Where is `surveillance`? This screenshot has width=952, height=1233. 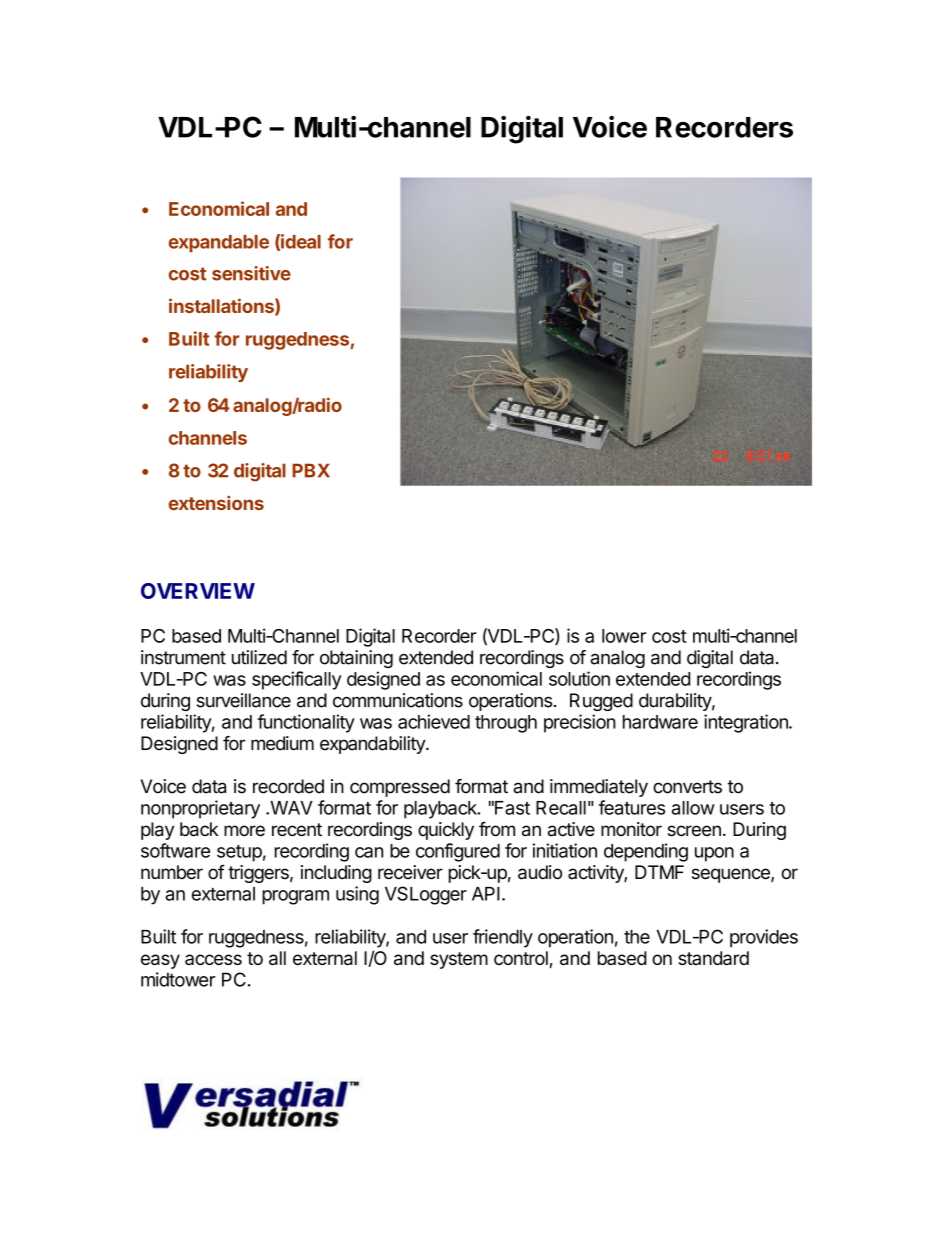
surveillance is located at coordinates (244, 700).
